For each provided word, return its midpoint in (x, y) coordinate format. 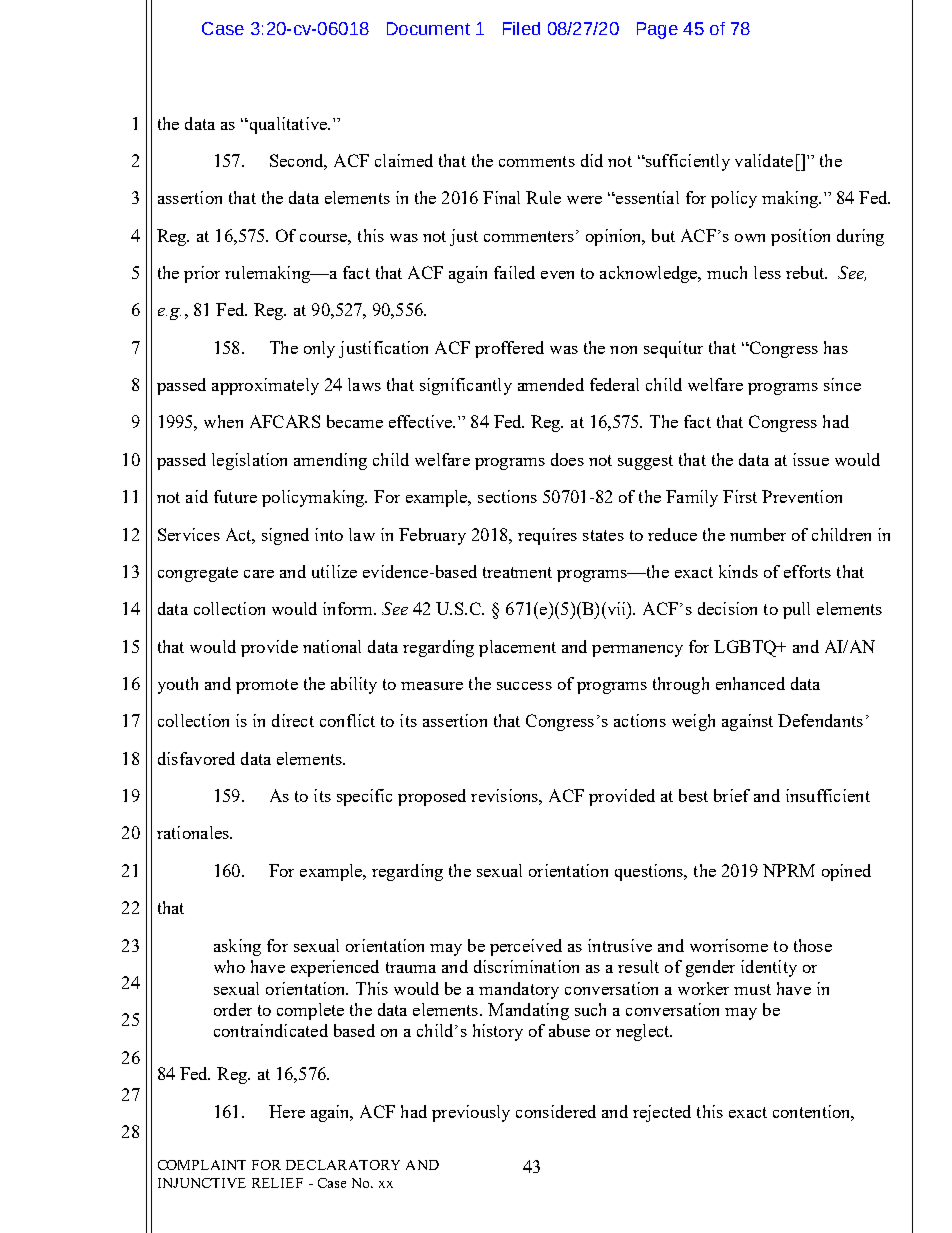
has (836, 347)
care (259, 574)
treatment (517, 572)
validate (764, 160)
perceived (526, 947)
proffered (509, 349)
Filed (521, 28)
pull (796, 610)
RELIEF (277, 1183)
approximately (265, 386)
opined (846, 872)
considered (556, 1111)
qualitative (288, 125)
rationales (194, 832)
